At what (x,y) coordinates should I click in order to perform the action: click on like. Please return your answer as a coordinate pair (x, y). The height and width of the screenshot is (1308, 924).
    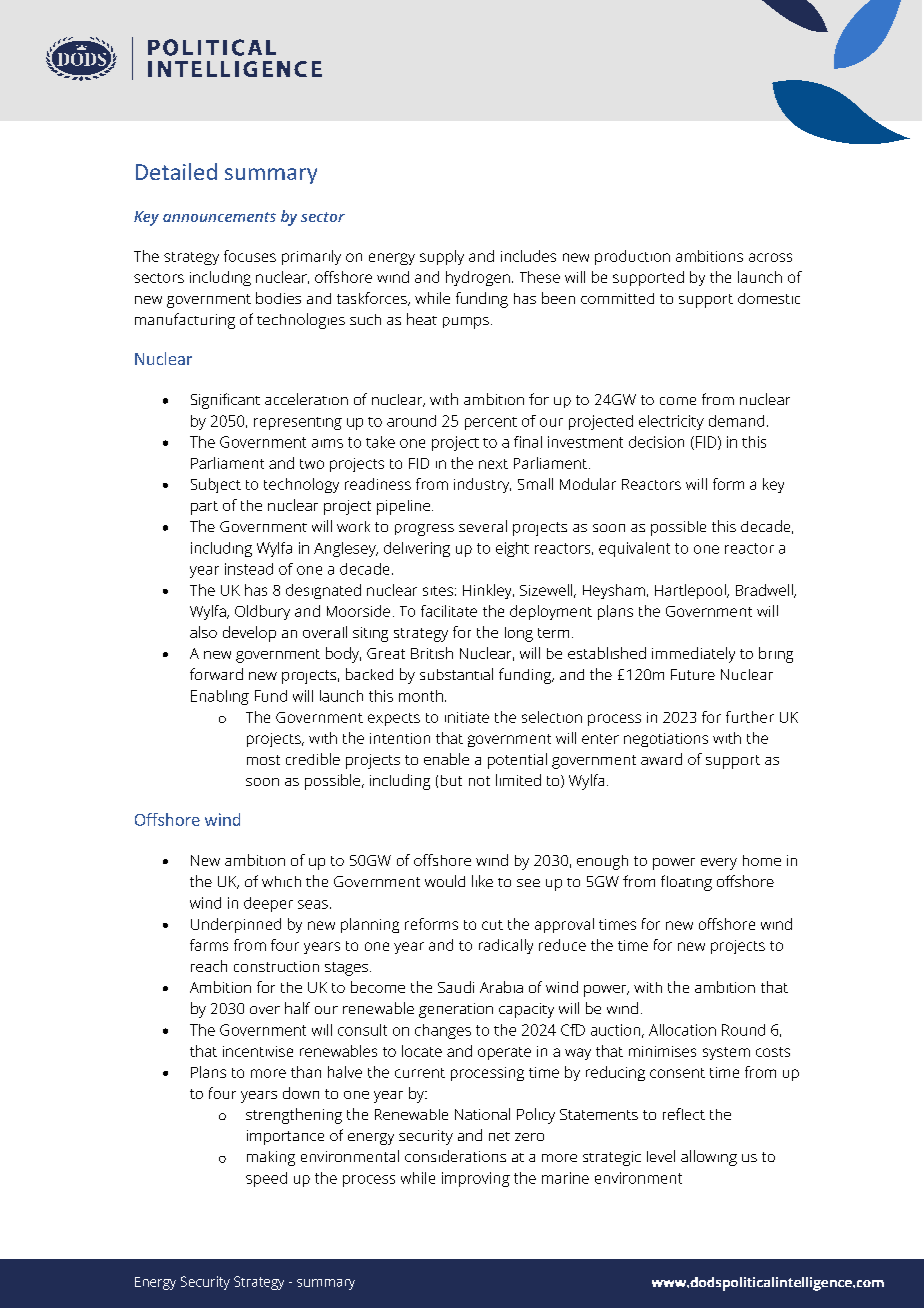
    Looking at the image, I should click on (482, 881).
